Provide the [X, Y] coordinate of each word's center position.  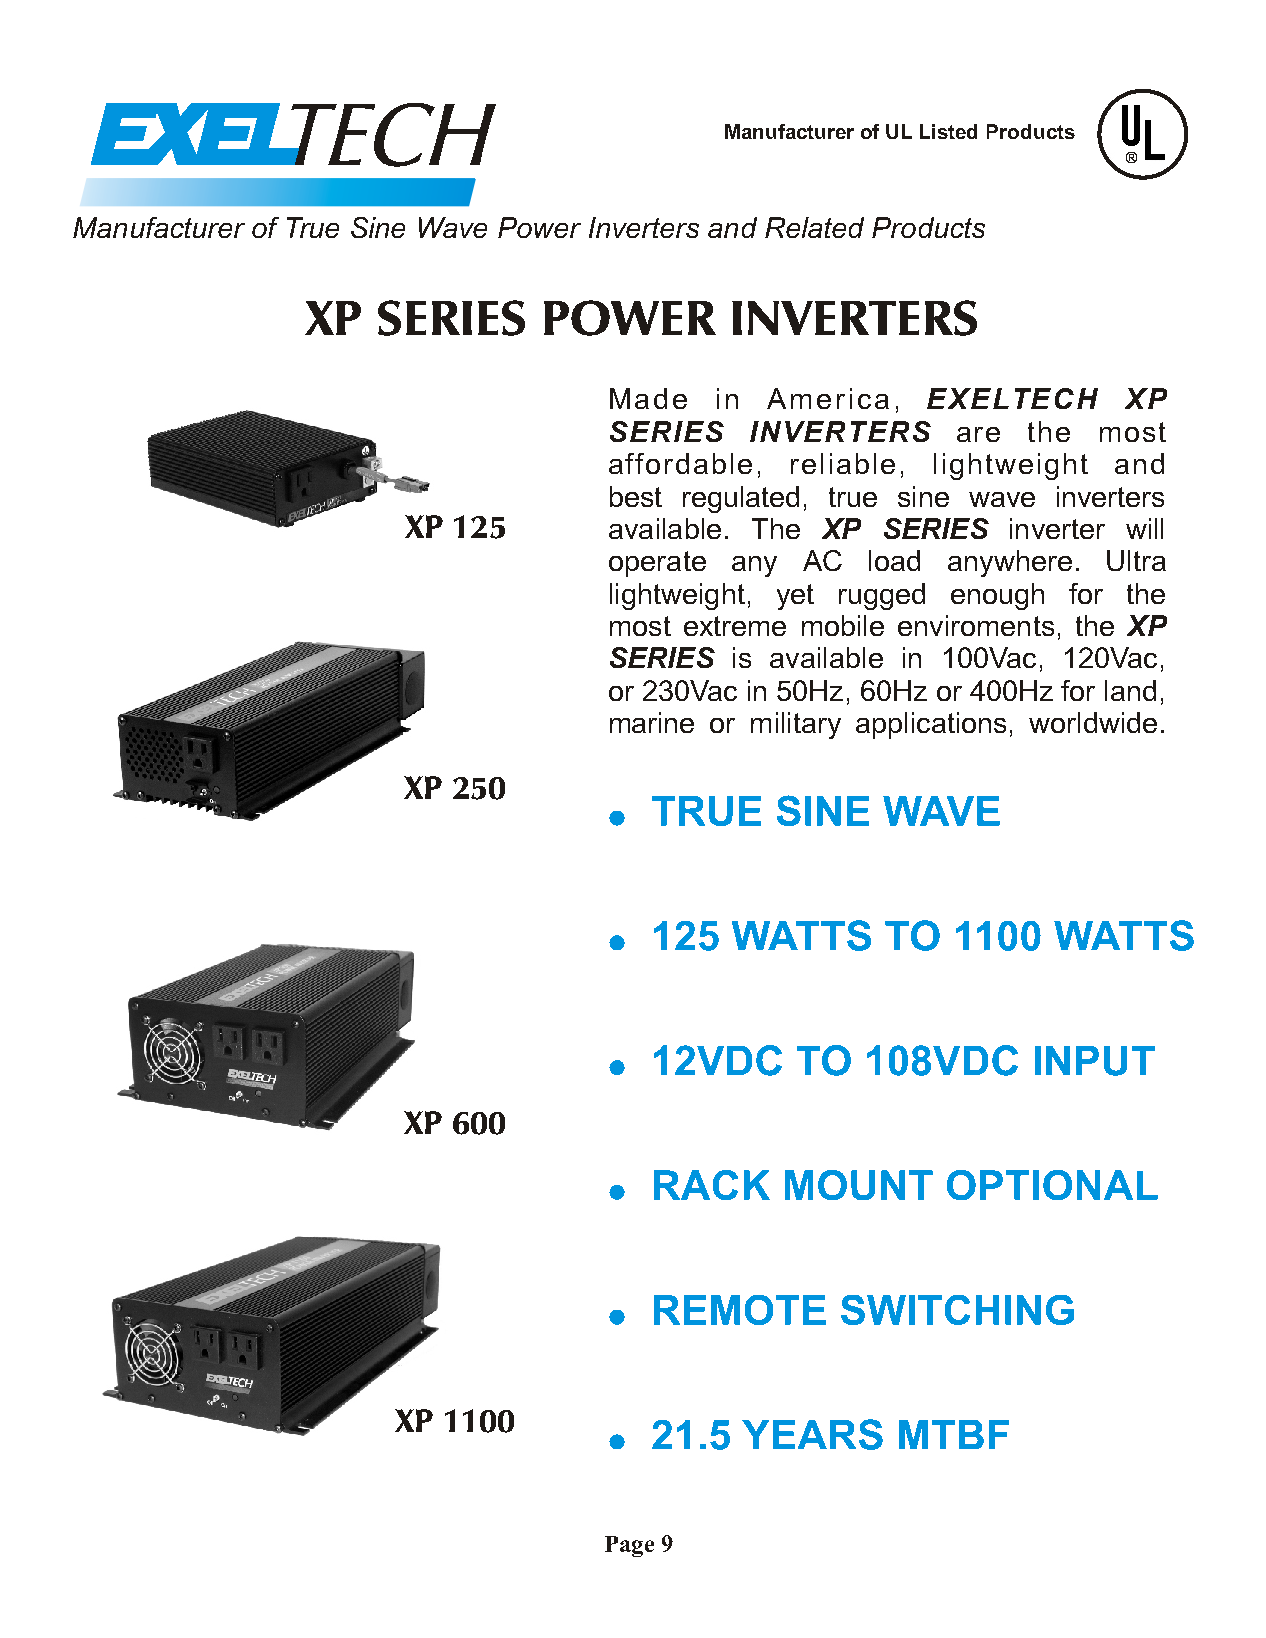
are [978, 434]
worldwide [1093, 722]
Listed [948, 131]
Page [629, 1546]
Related [814, 227]
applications [931, 725]
